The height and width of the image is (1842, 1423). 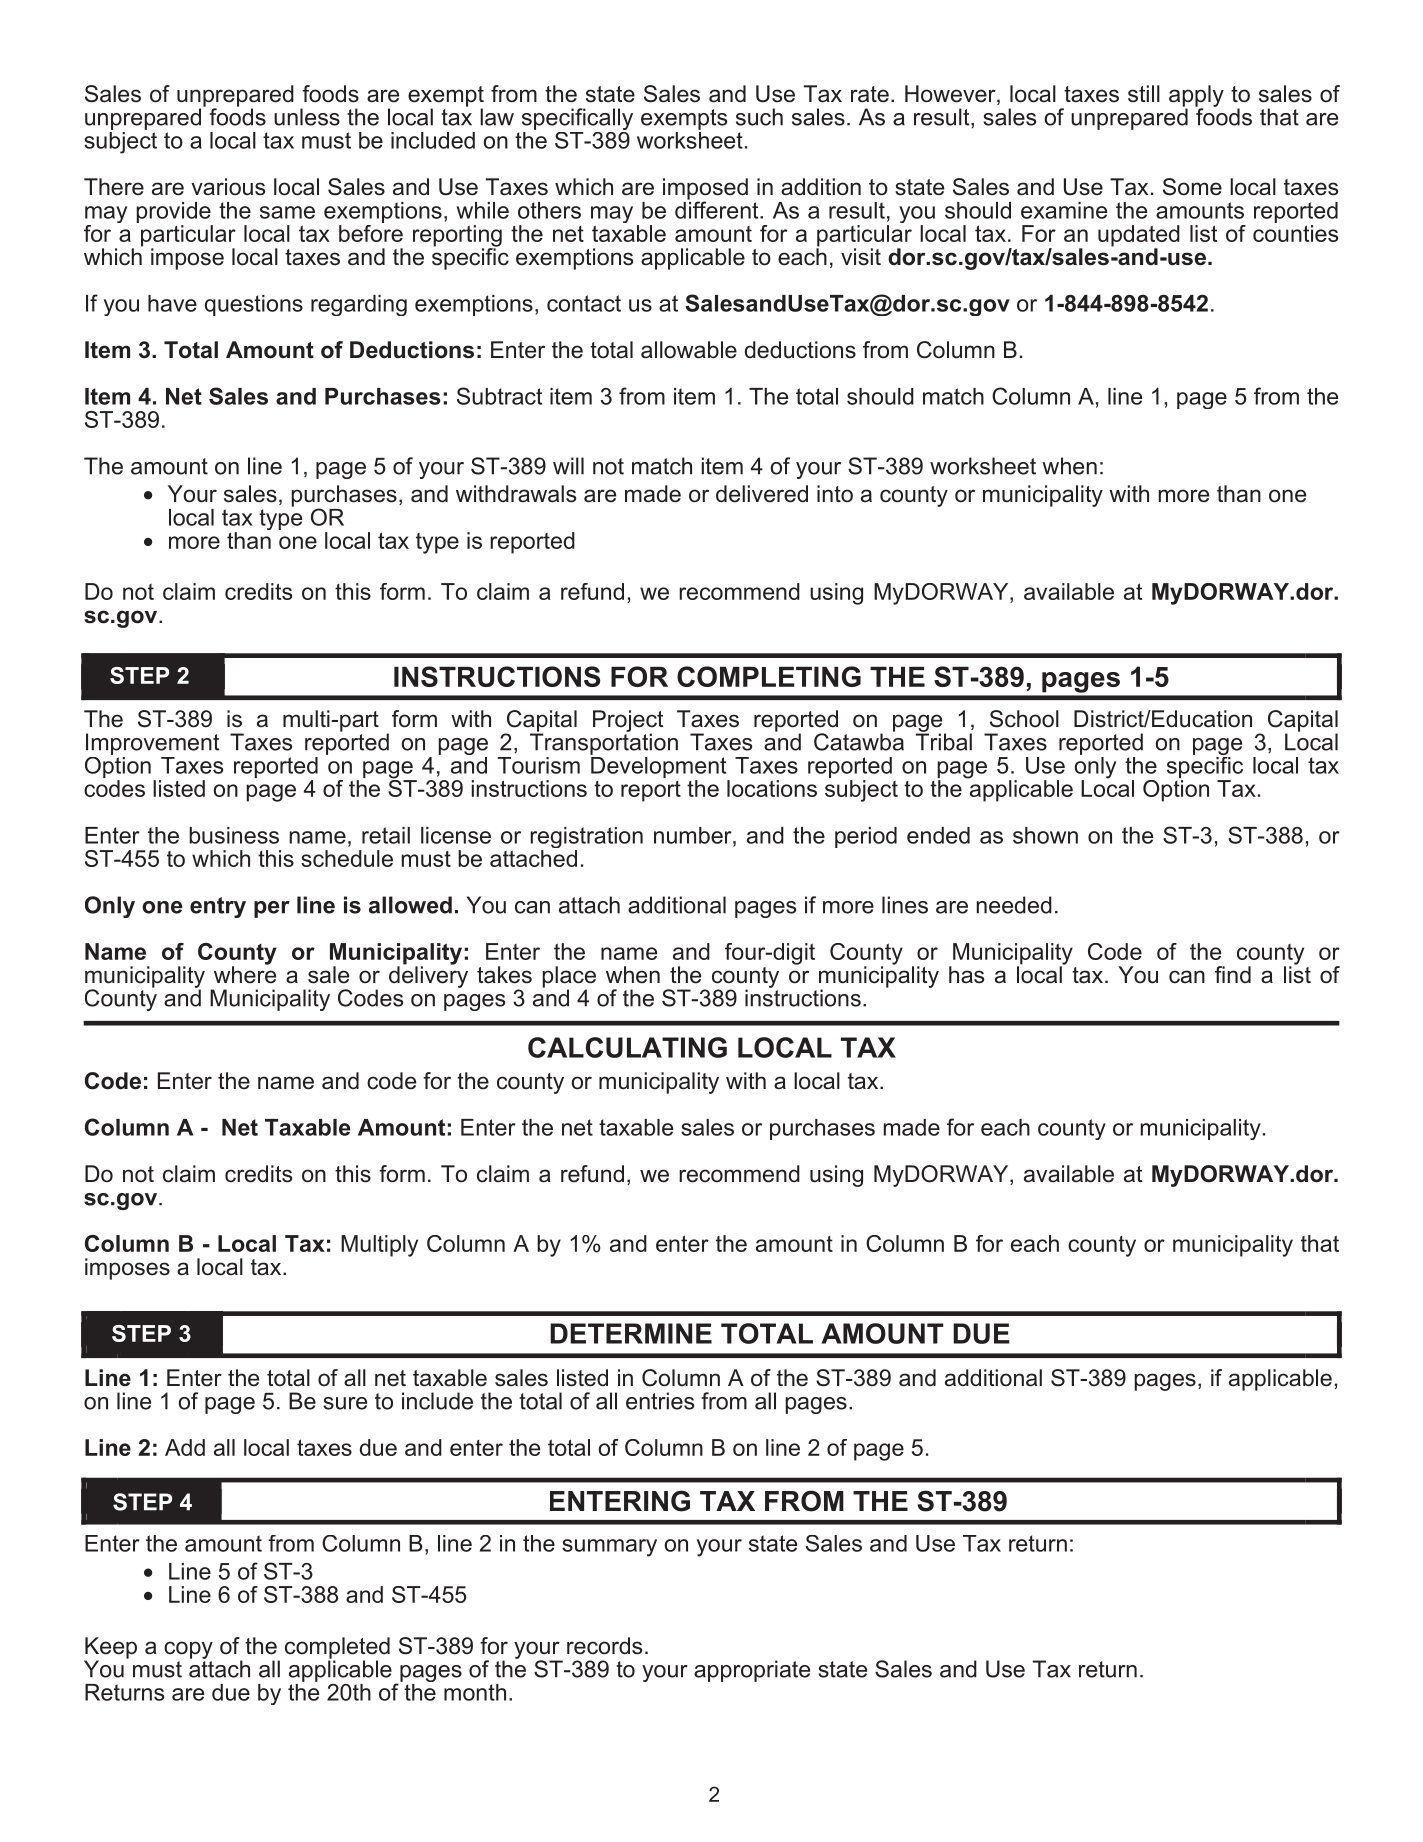 What do you see at coordinates (752, 1671) in the image?
I see `appropriate` at bounding box center [752, 1671].
